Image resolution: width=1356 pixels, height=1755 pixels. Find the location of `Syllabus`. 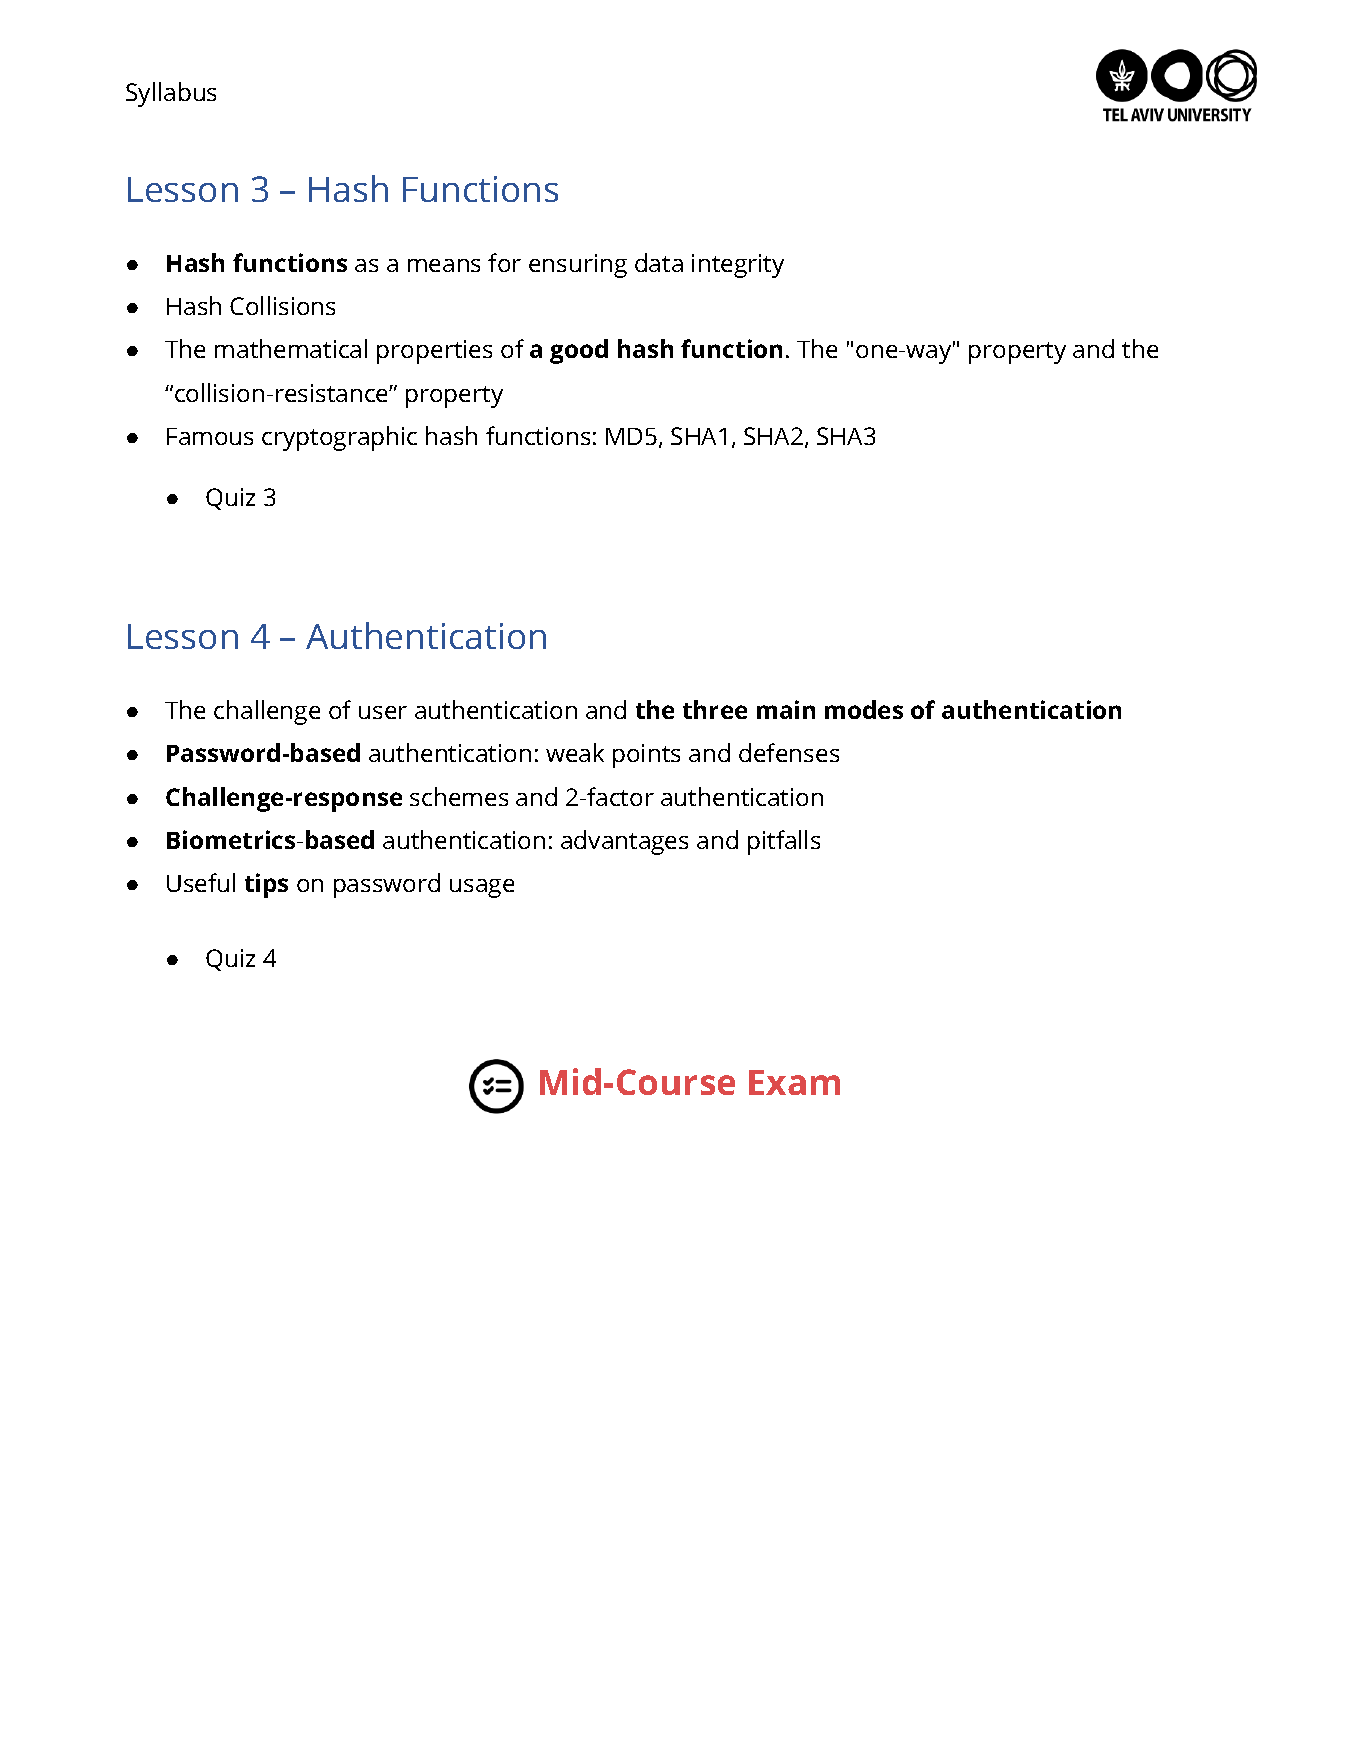

Syllabus is located at coordinates (171, 94).
